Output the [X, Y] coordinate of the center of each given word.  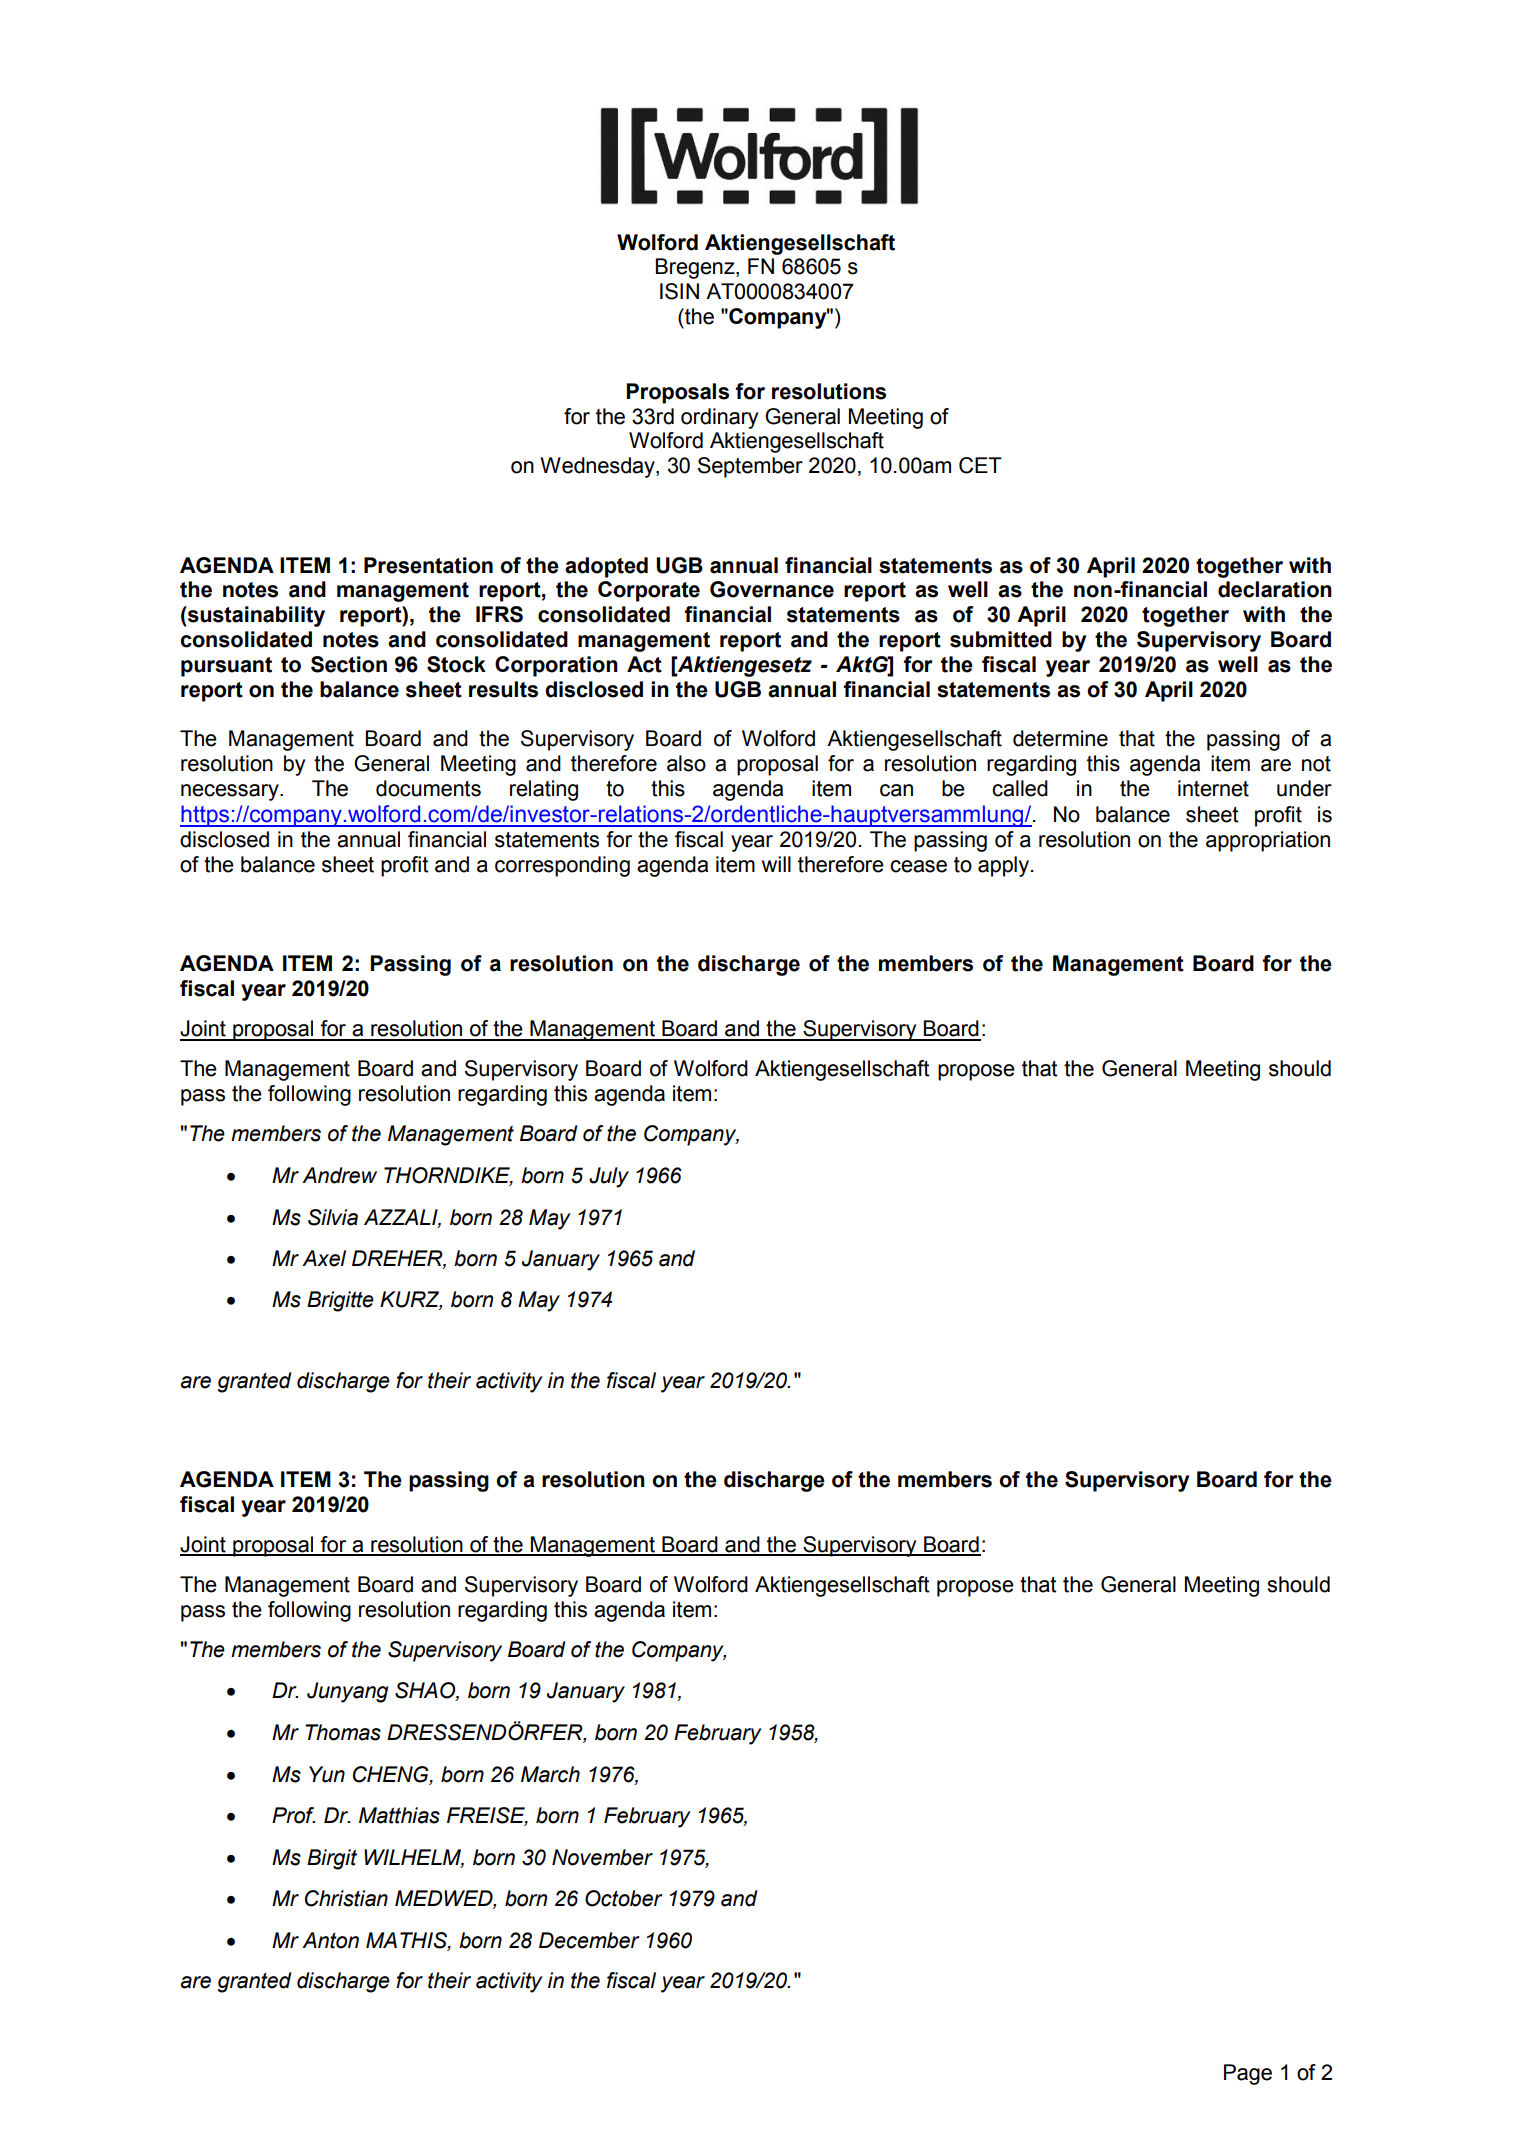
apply [1005, 866]
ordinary [719, 418]
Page [1248, 2074]
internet [1213, 788]
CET [980, 465]
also [686, 763]
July [609, 1177]
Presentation [428, 565]
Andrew [339, 1175]
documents [428, 788]
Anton [330, 1940]
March [550, 1774]
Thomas [343, 1732]
